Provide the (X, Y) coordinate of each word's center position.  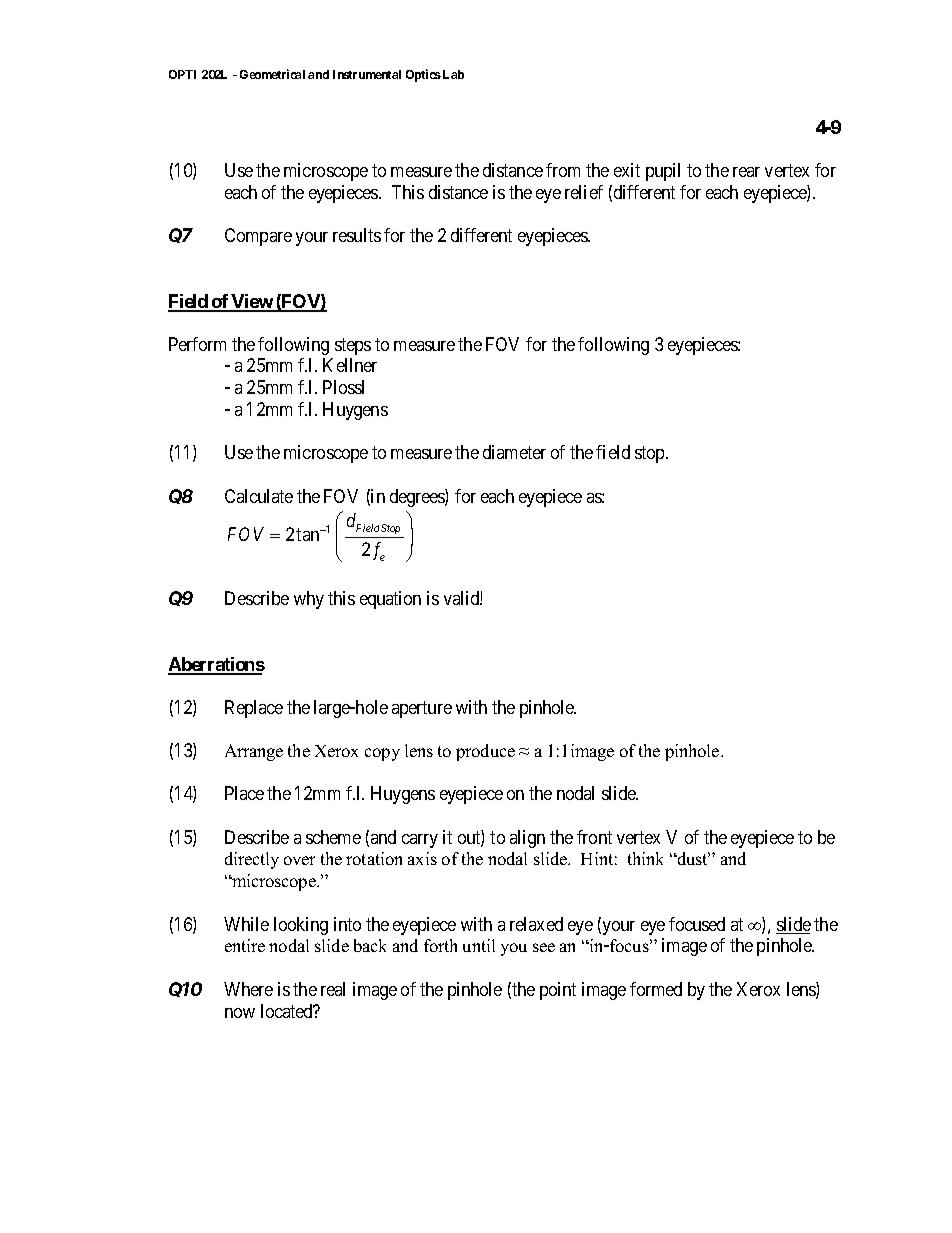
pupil (663, 172)
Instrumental (367, 74)
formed (656, 989)
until (479, 945)
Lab (453, 74)
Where (248, 989)
